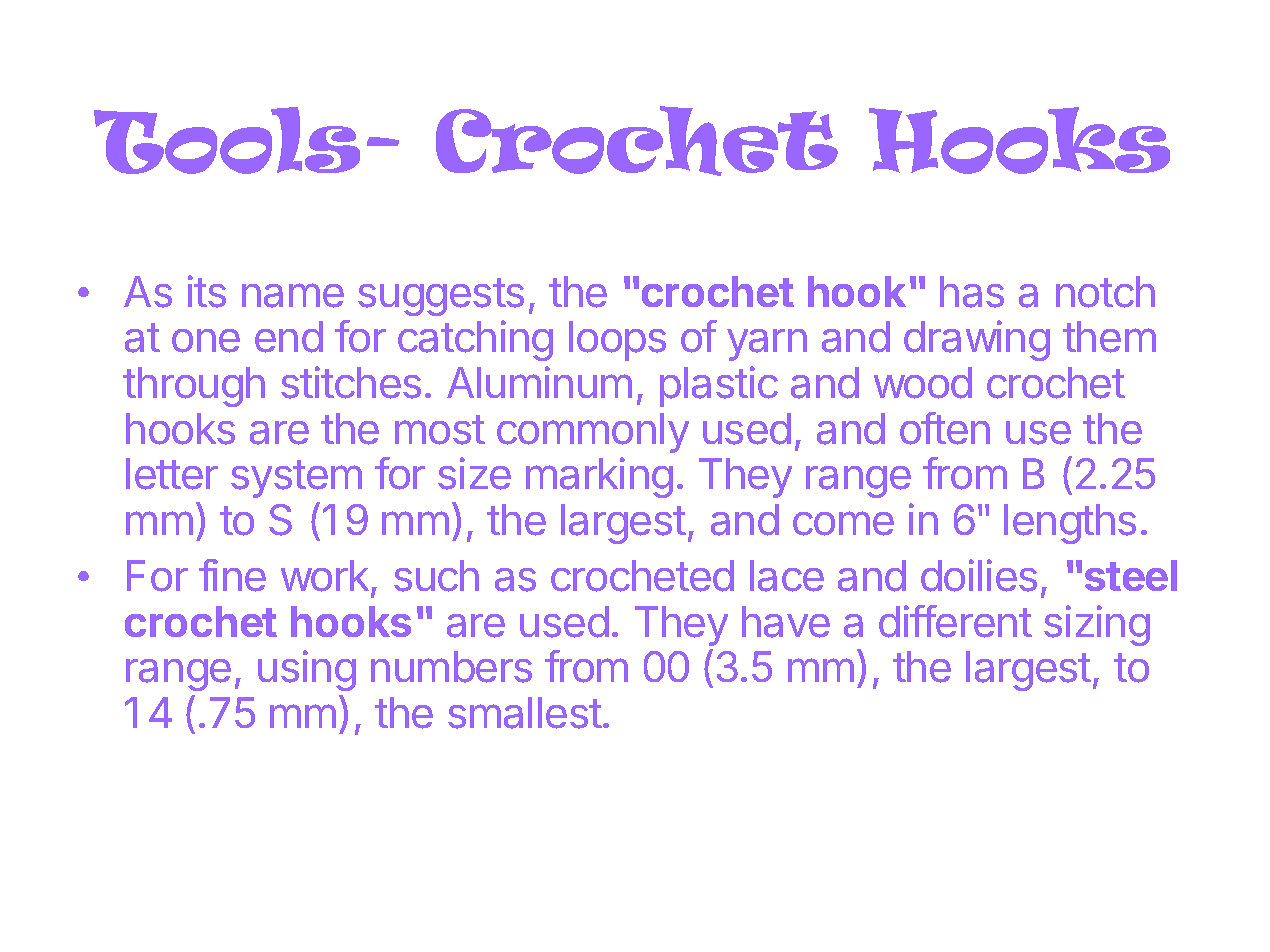 The width and height of the document is (1270, 952). I want to click on using, so click(307, 670).
